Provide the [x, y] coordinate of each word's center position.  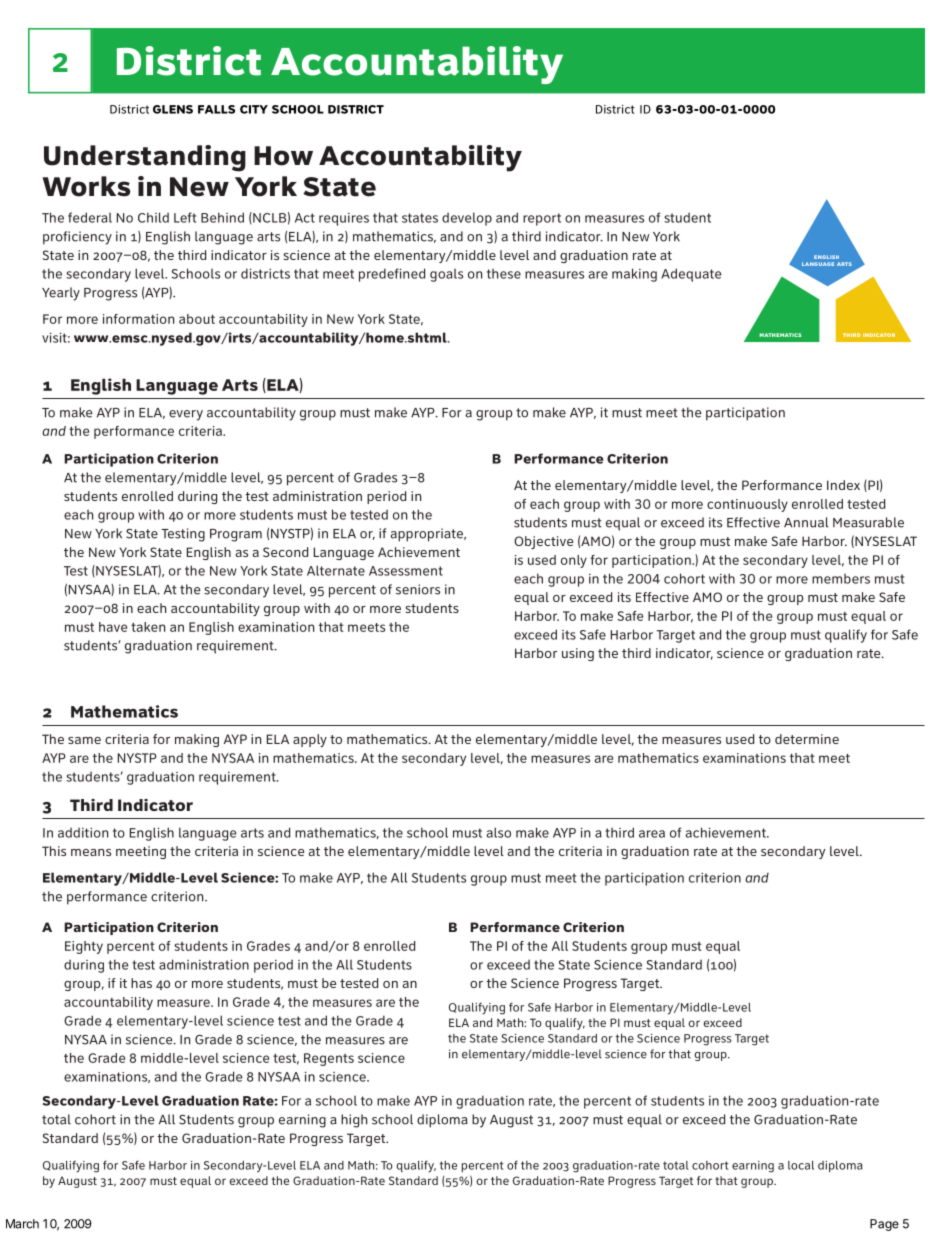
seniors [418, 589]
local [801, 1165]
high [354, 1121]
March [22, 1224]
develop [467, 219]
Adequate [691, 275]
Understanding [145, 158]
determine [807, 739]
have [113, 627]
